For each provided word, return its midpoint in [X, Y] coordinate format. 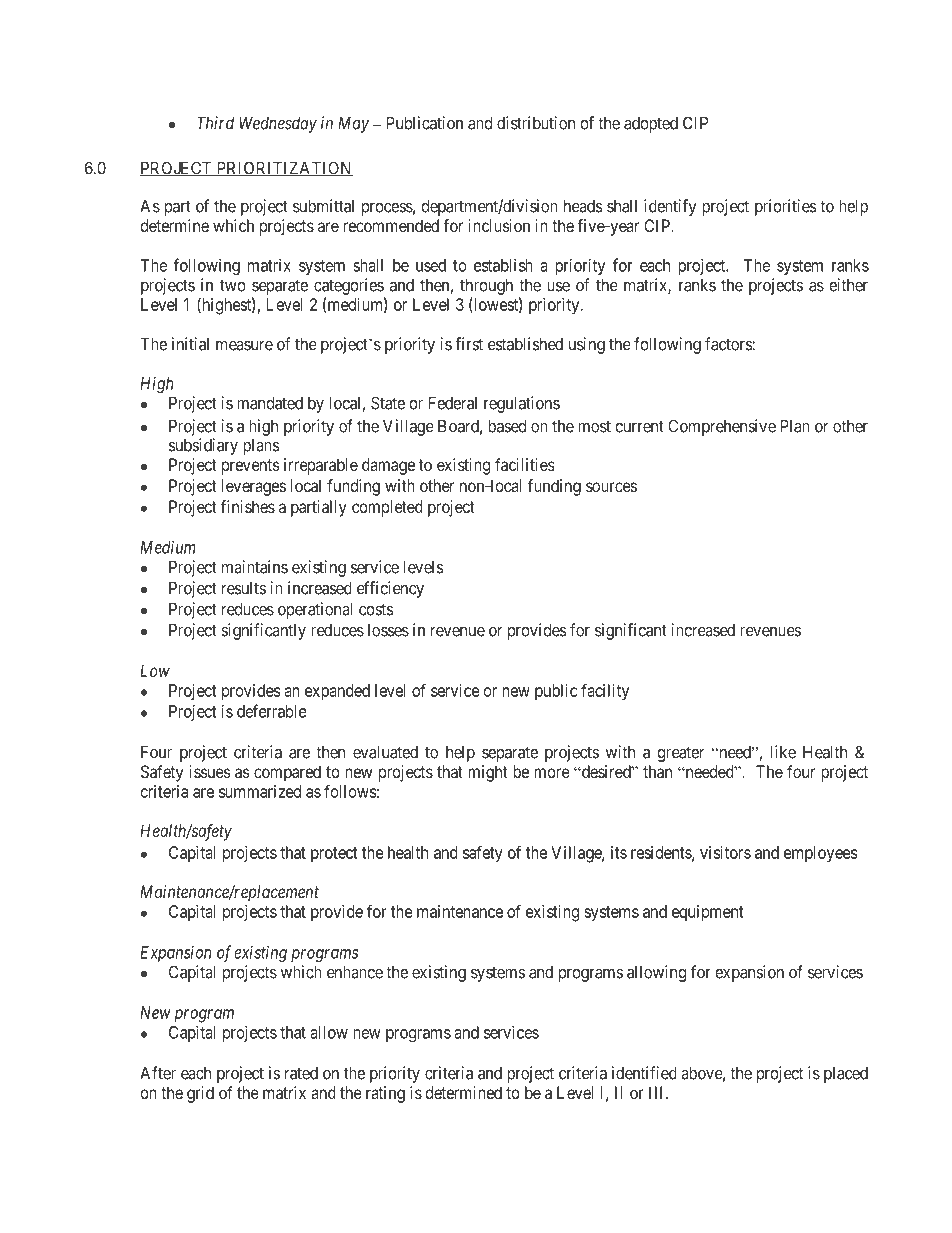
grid [200, 1094]
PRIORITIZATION [283, 168]
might [488, 773]
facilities [524, 464]
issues [210, 771]
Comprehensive [722, 427]
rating [385, 1094]
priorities [786, 207]
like [783, 752]
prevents [251, 467]
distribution [536, 123]
